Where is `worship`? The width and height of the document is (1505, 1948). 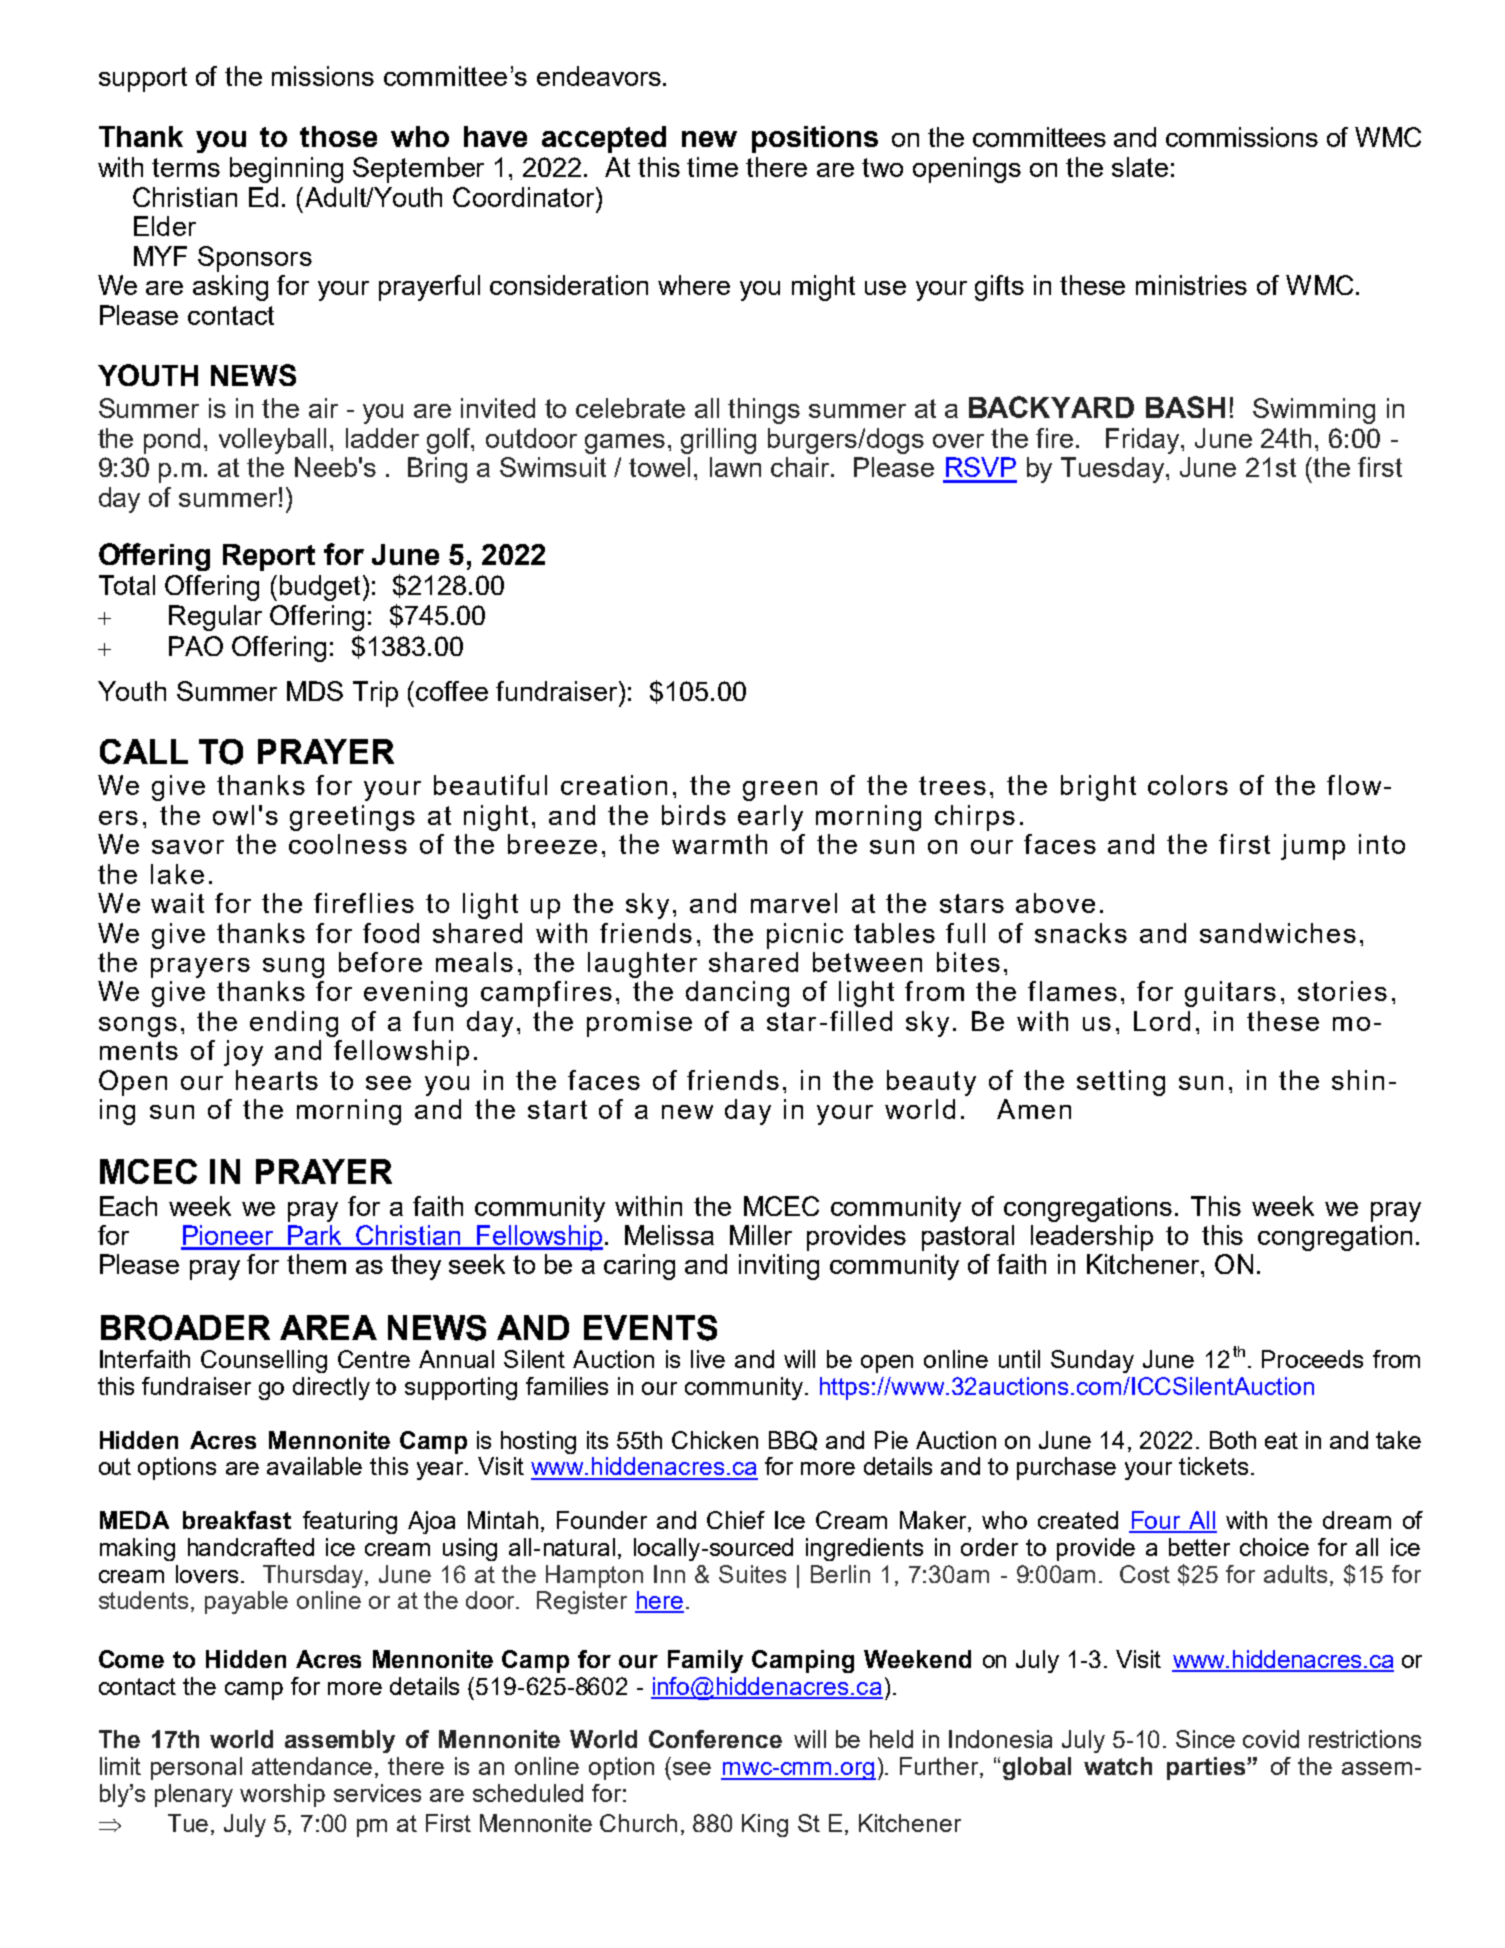 worship is located at coordinates (282, 1795).
